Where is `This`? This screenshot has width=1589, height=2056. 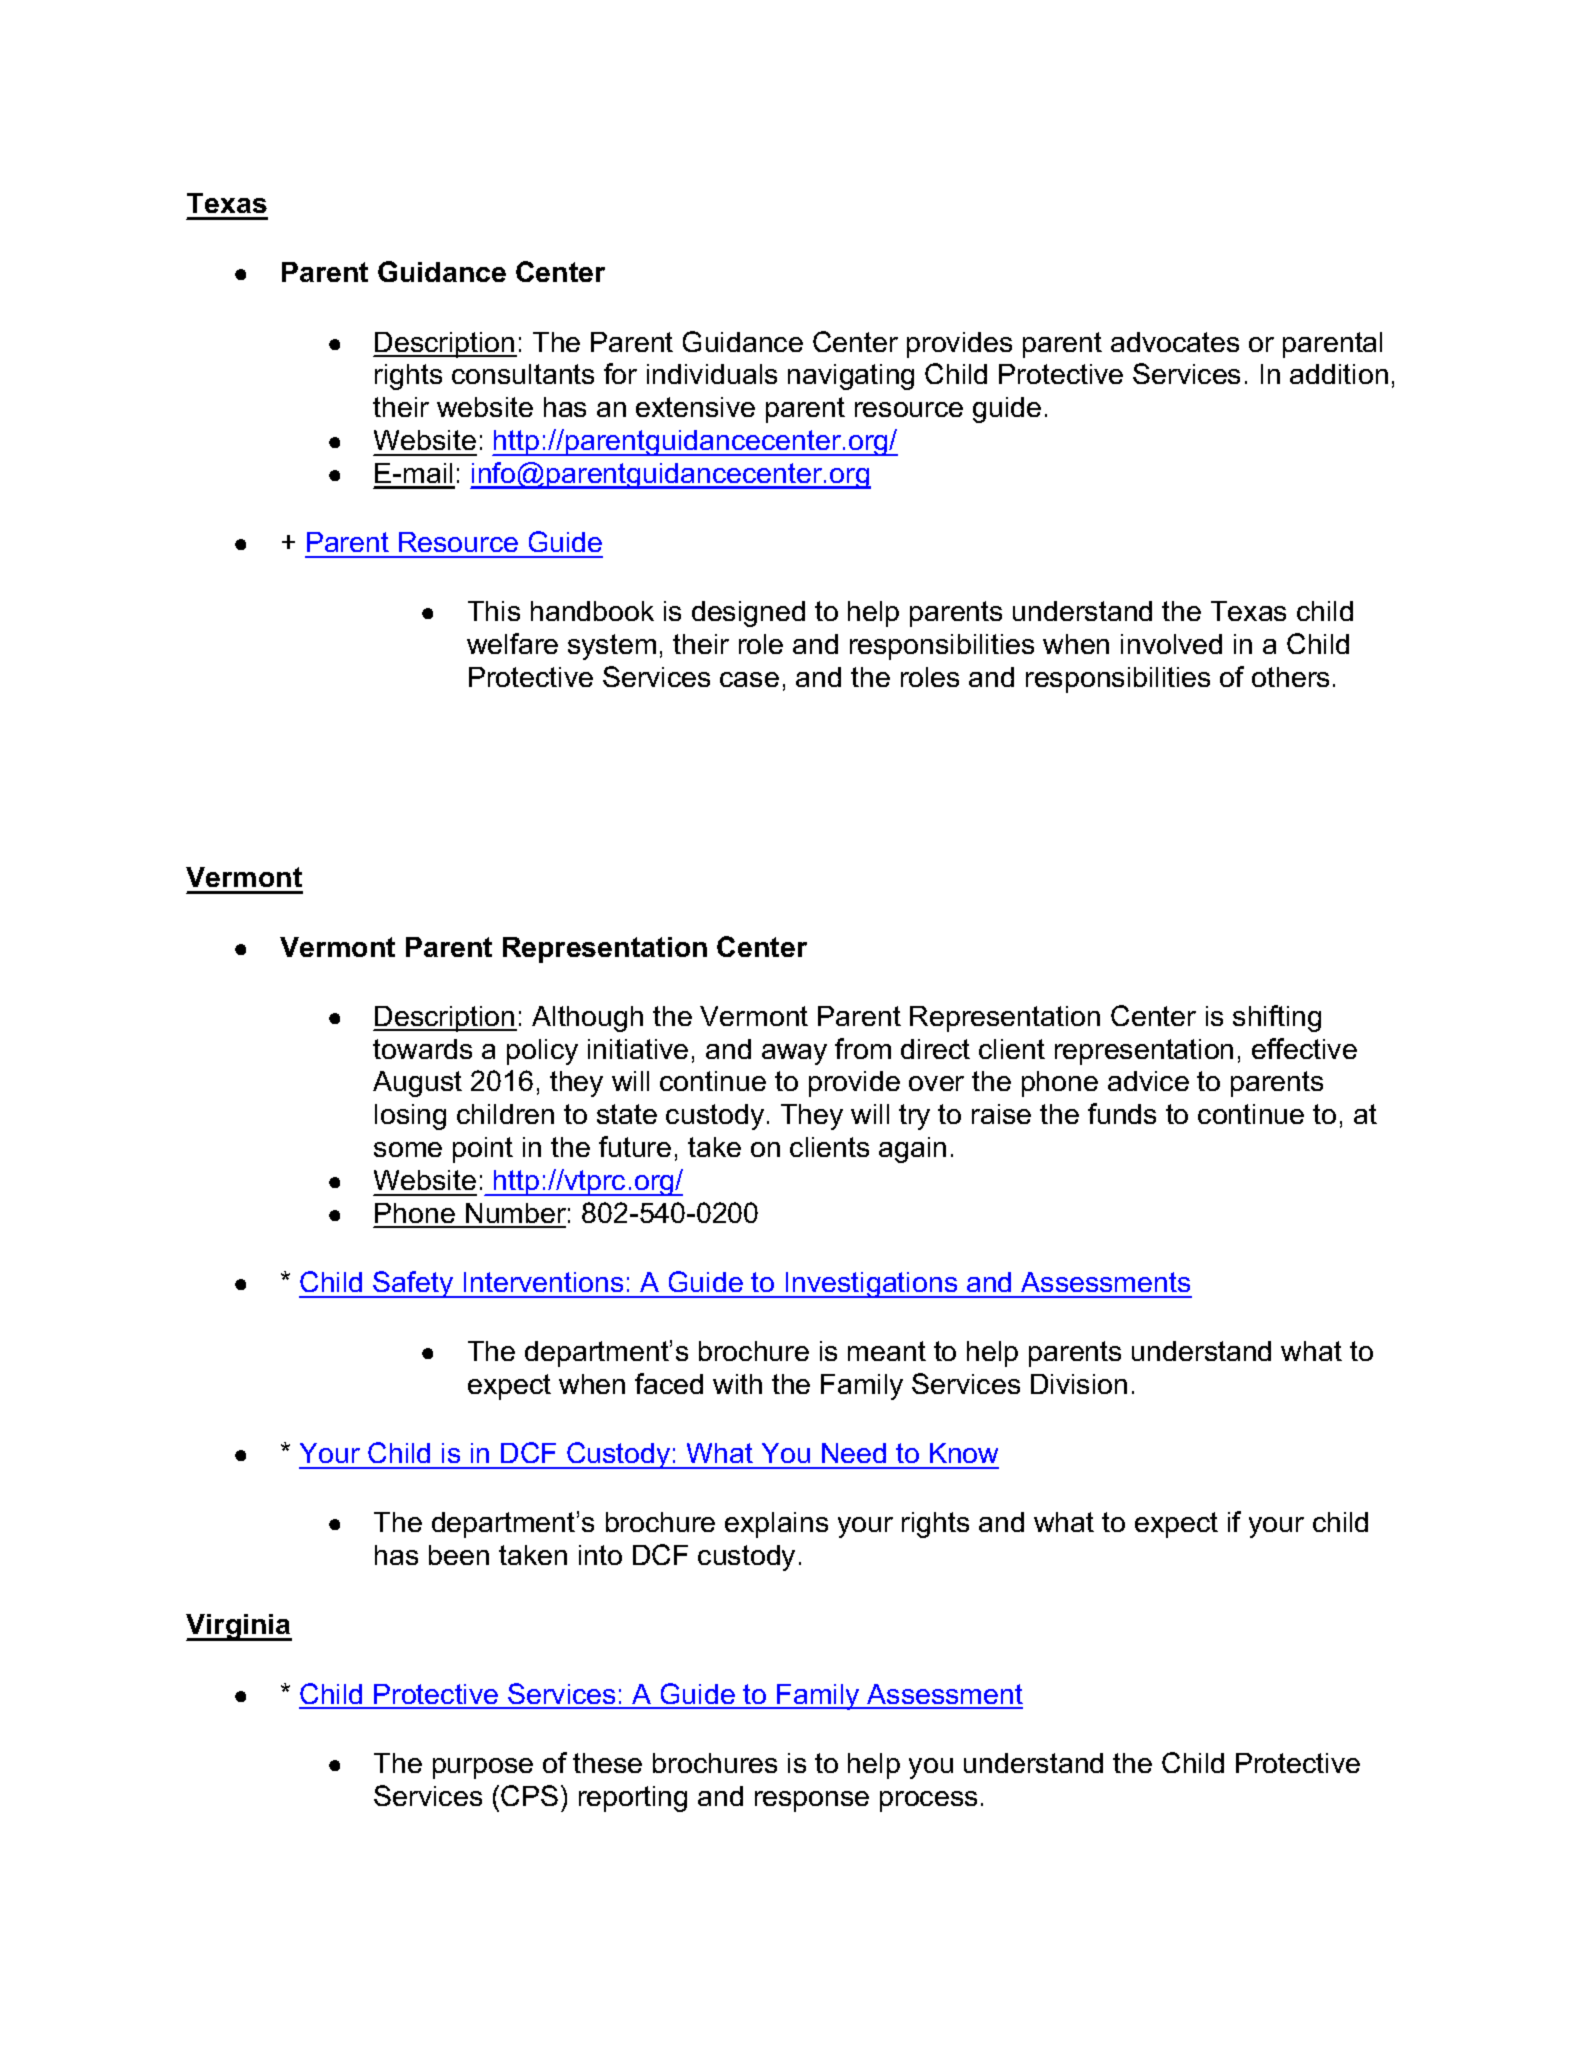
This is located at coordinates (494, 611).
